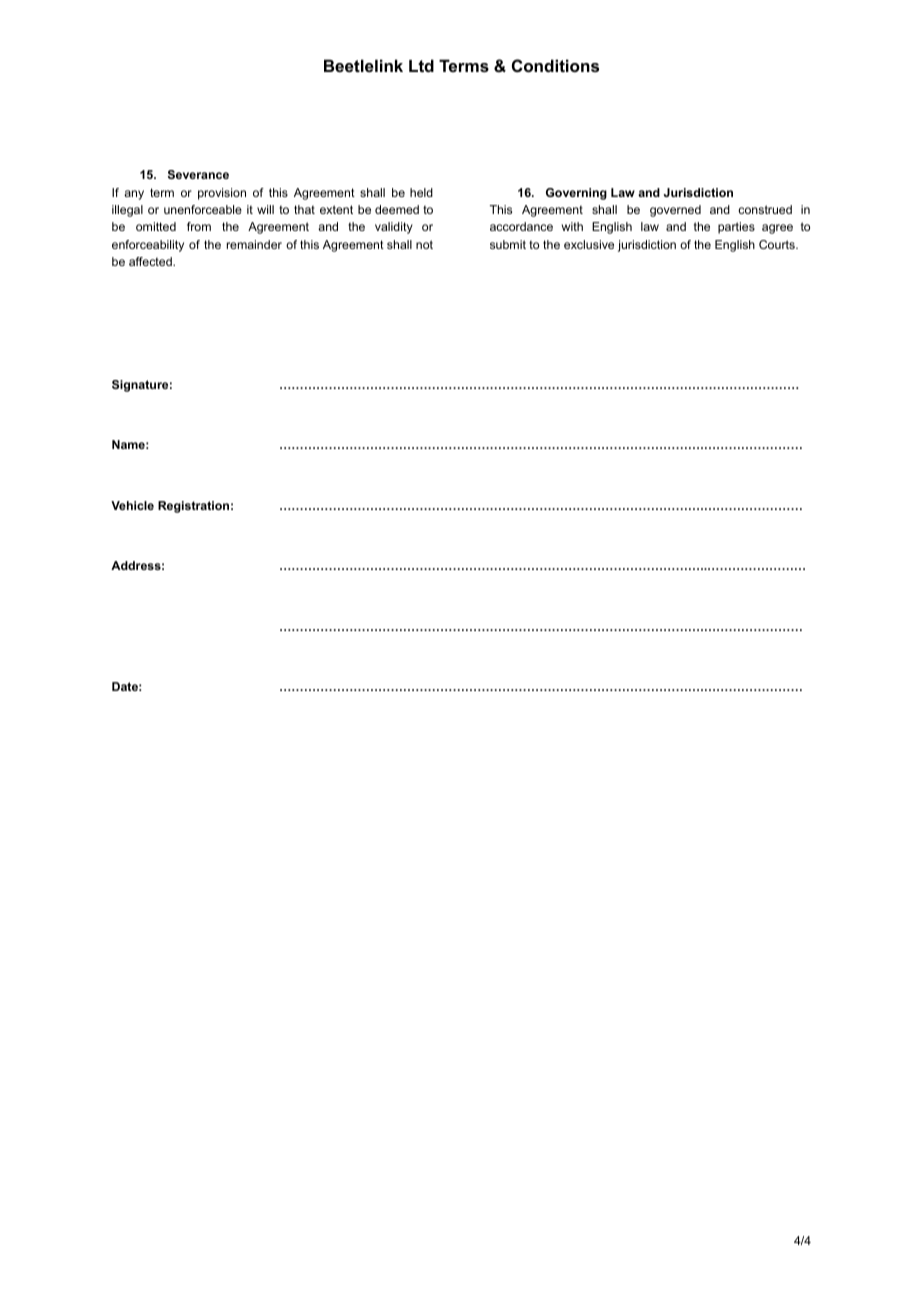 The width and height of the page is (924, 1307). What do you see at coordinates (508, 244) in the page?
I see `submit` at bounding box center [508, 244].
